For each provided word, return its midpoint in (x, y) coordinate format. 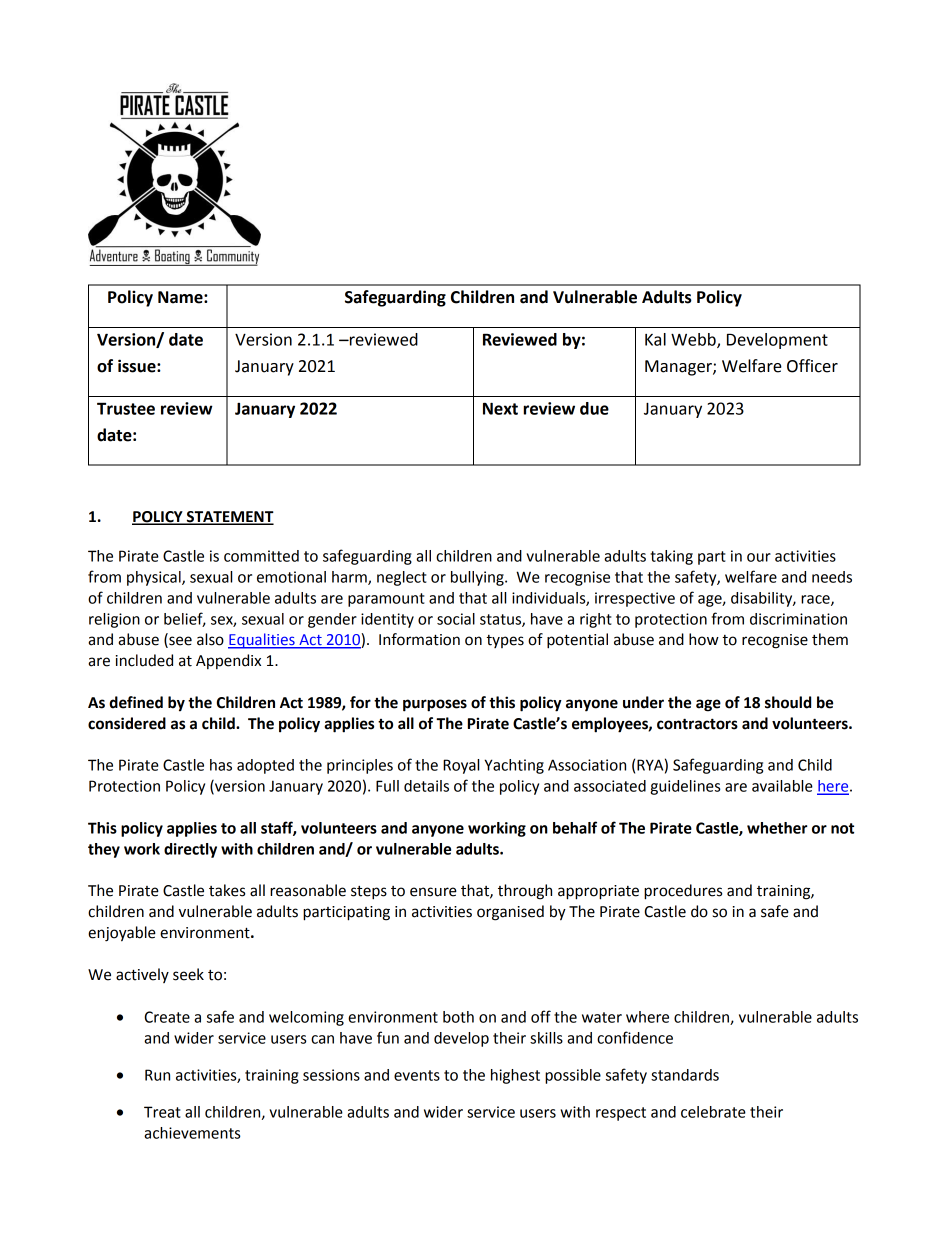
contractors (697, 724)
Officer (812, 366)
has (221, 765)
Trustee (126, 408)
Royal (461, 766)
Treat (162, 1112)
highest (515, 1076)
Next (500, 408)
